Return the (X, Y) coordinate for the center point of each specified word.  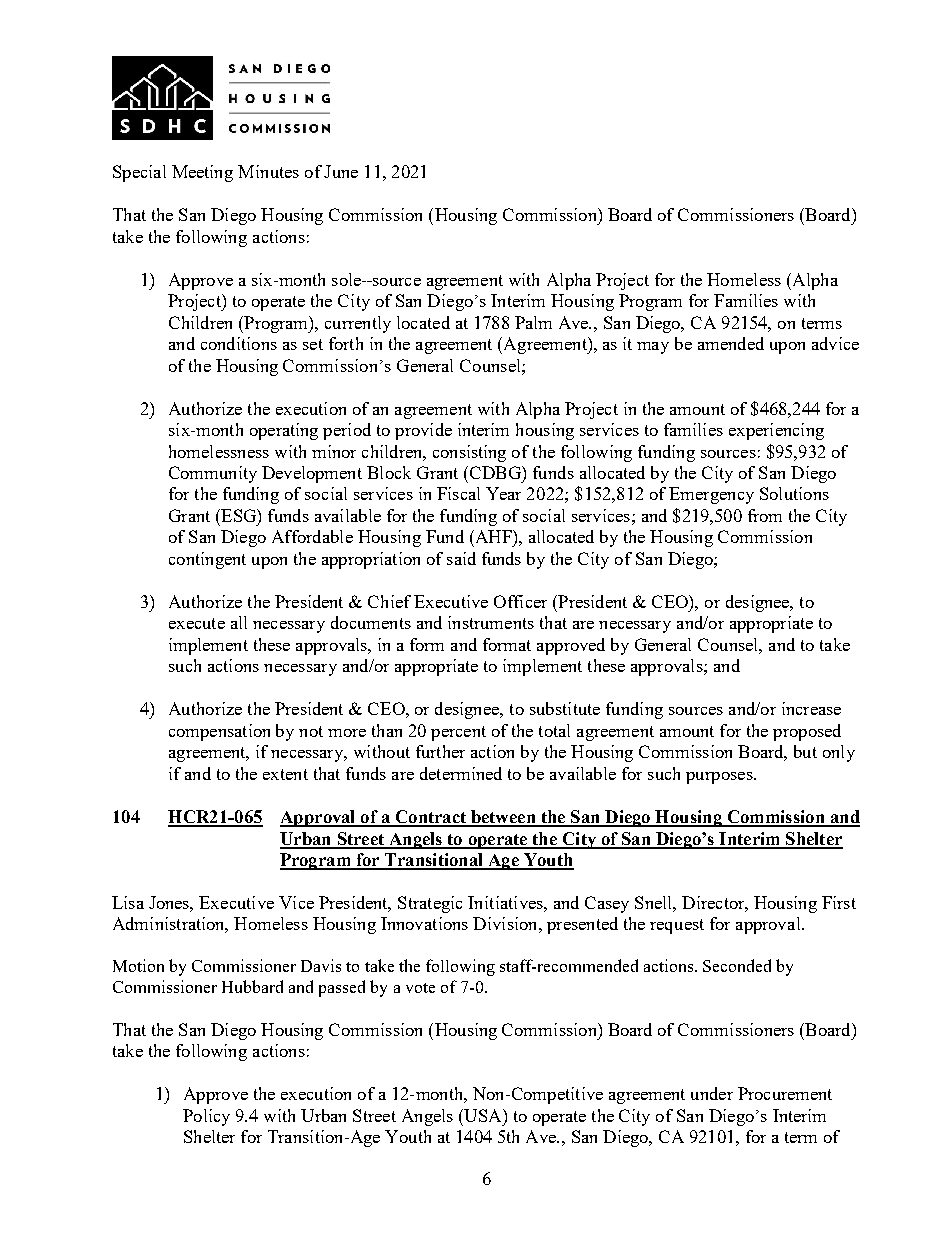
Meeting (202, 173)
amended (731, 343)
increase (811, 708)
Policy (206, 1117)
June (341, 171)
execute (197, 623)
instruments (491, 622)
